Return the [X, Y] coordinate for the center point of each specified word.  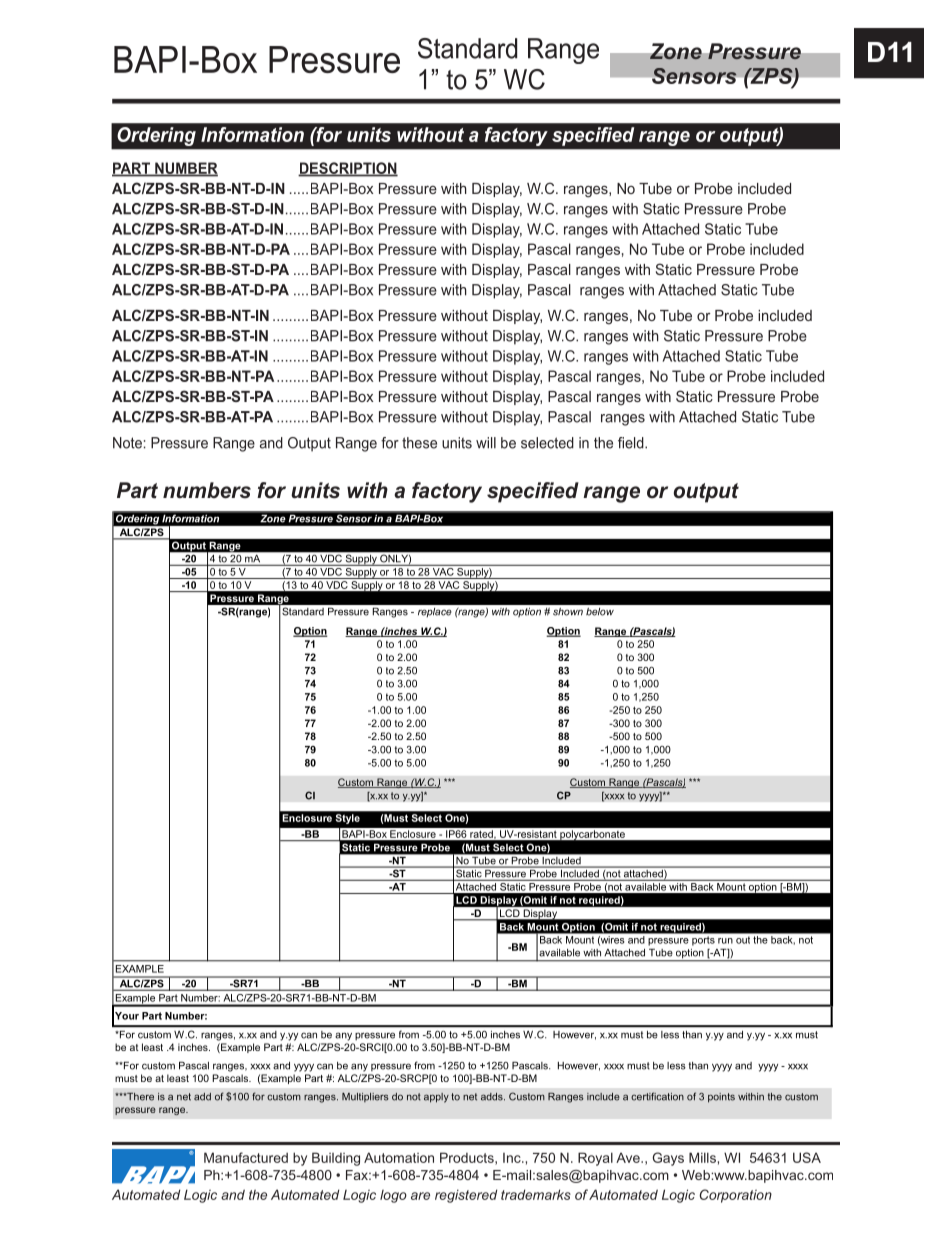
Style [348, 819]
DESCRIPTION [348, 169]
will [486, 443]
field [632, 443]
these [419, 443]
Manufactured [246, 1157]
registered [466, 1196]
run [725, 941]
